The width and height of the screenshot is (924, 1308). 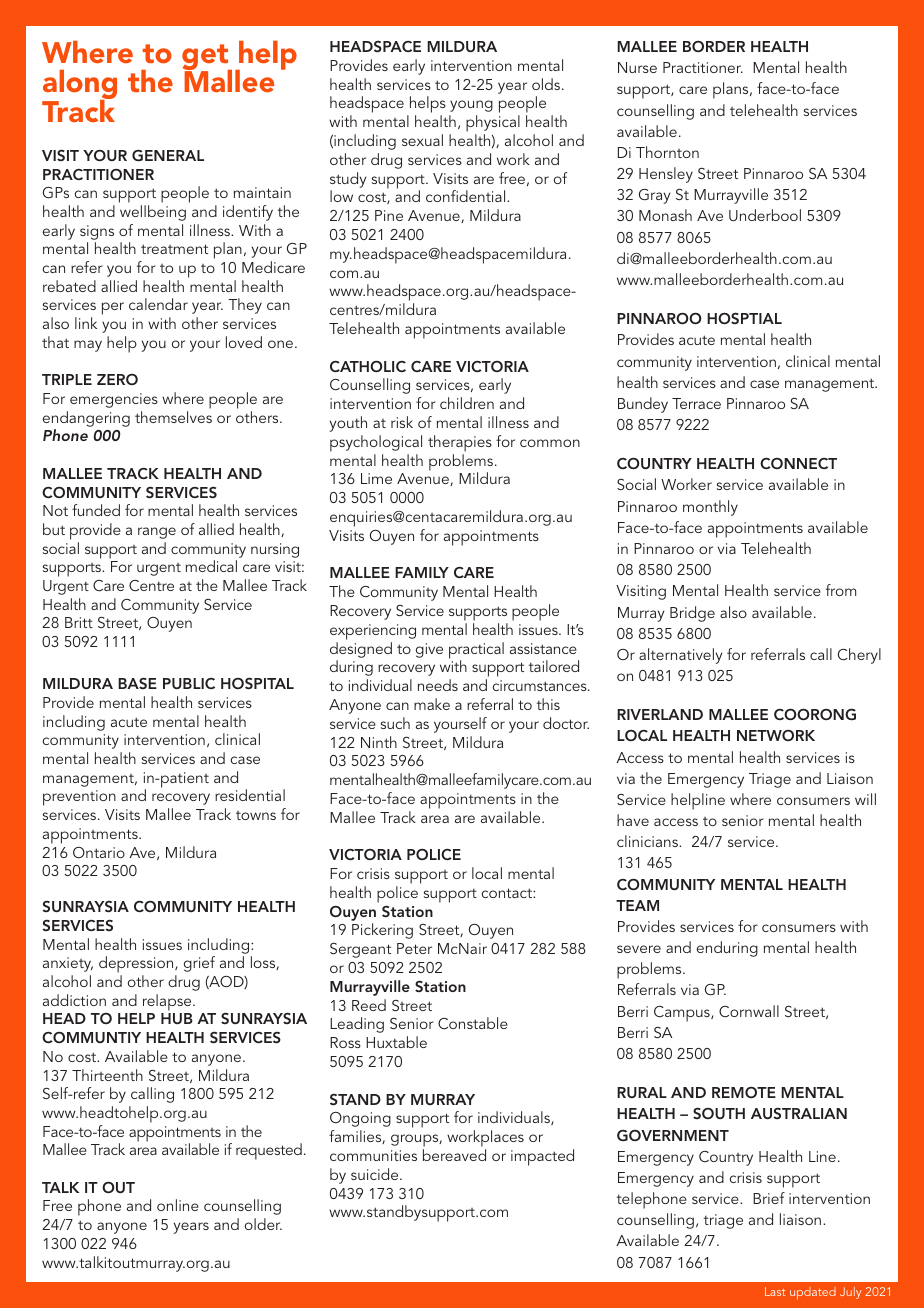 I want to click on young, so click(x=471, y=106).
